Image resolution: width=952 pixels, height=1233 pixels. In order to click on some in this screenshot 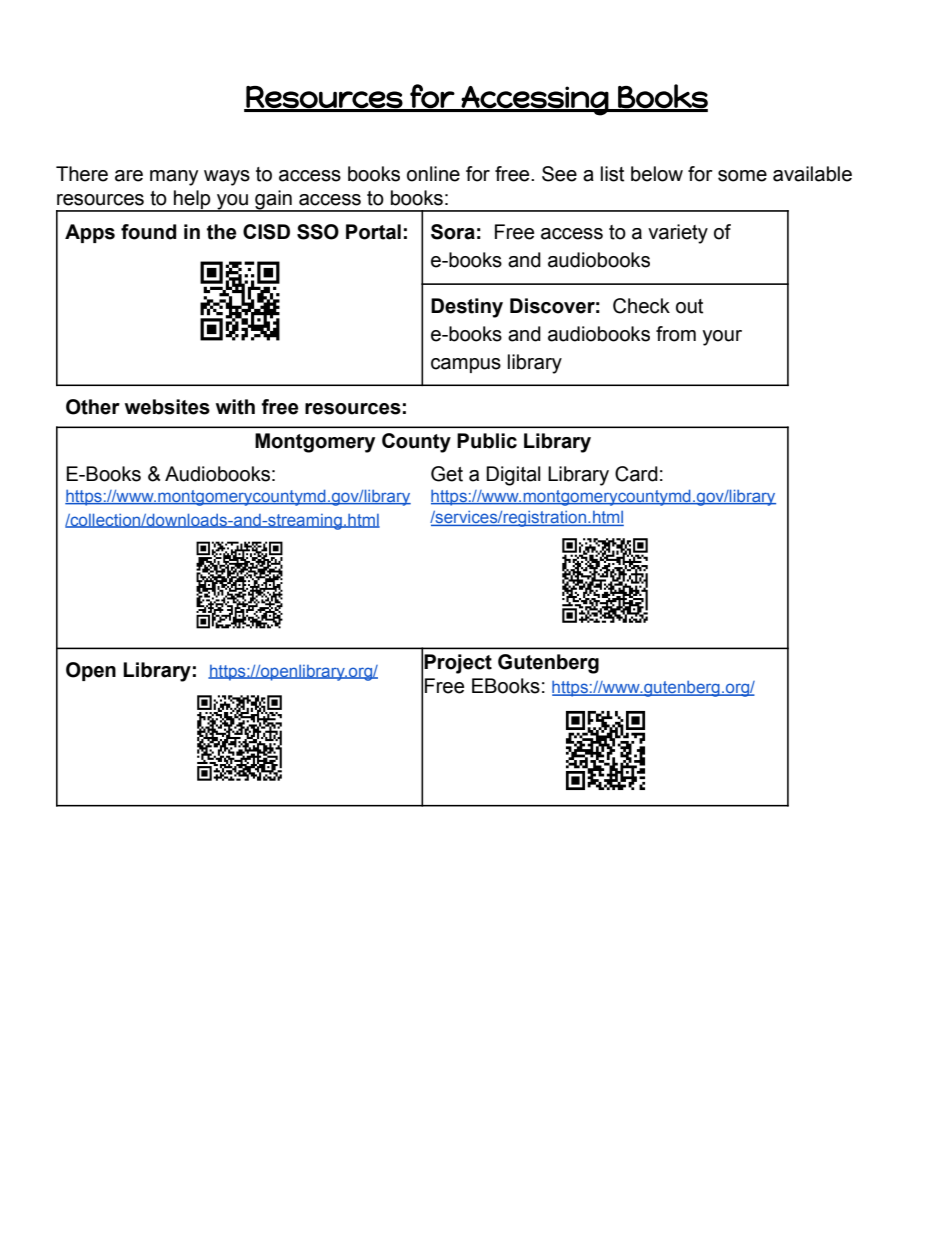, I will do `click(742, 176)`.
